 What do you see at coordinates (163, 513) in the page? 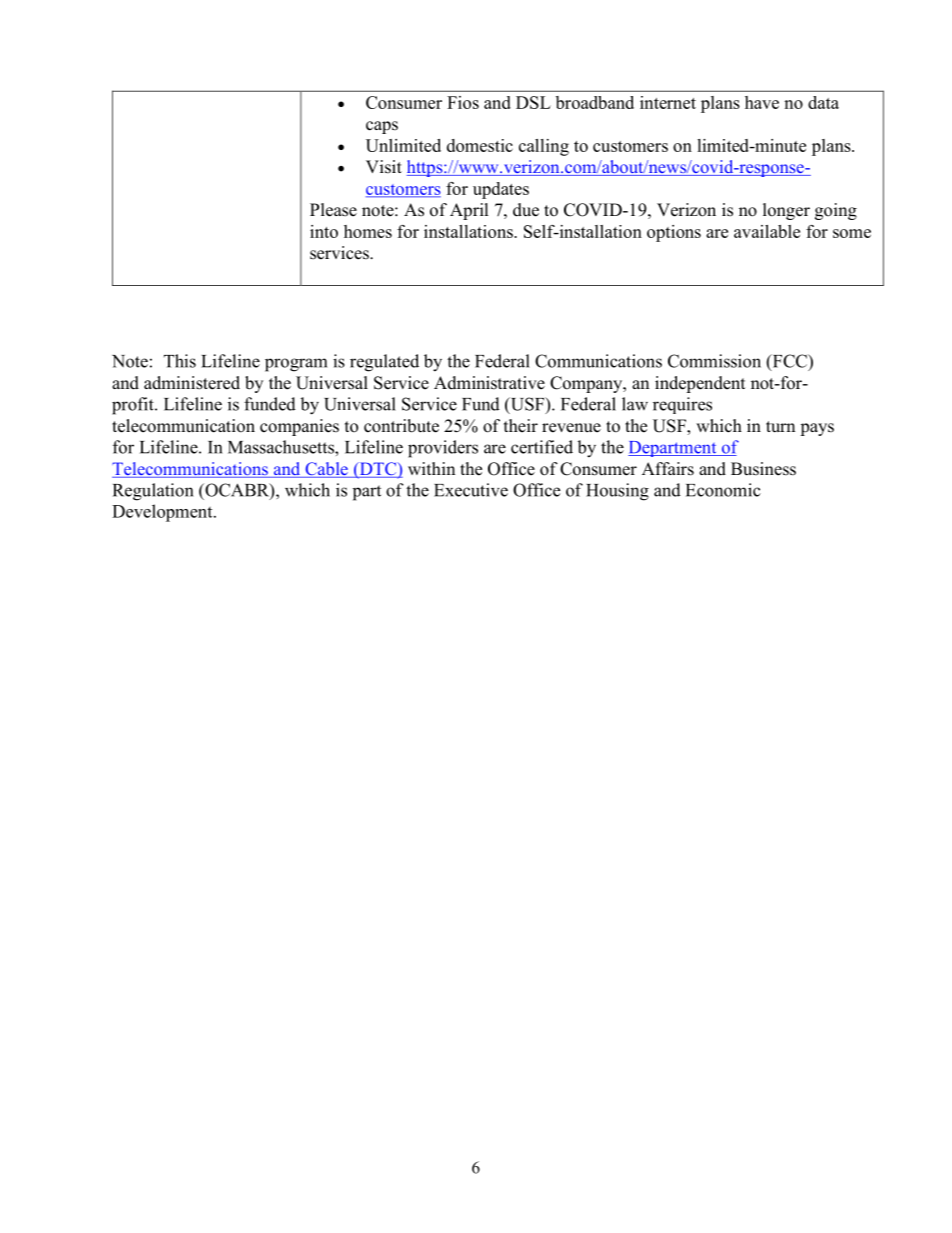
I see `Development` at bounding box center [163, 513].
